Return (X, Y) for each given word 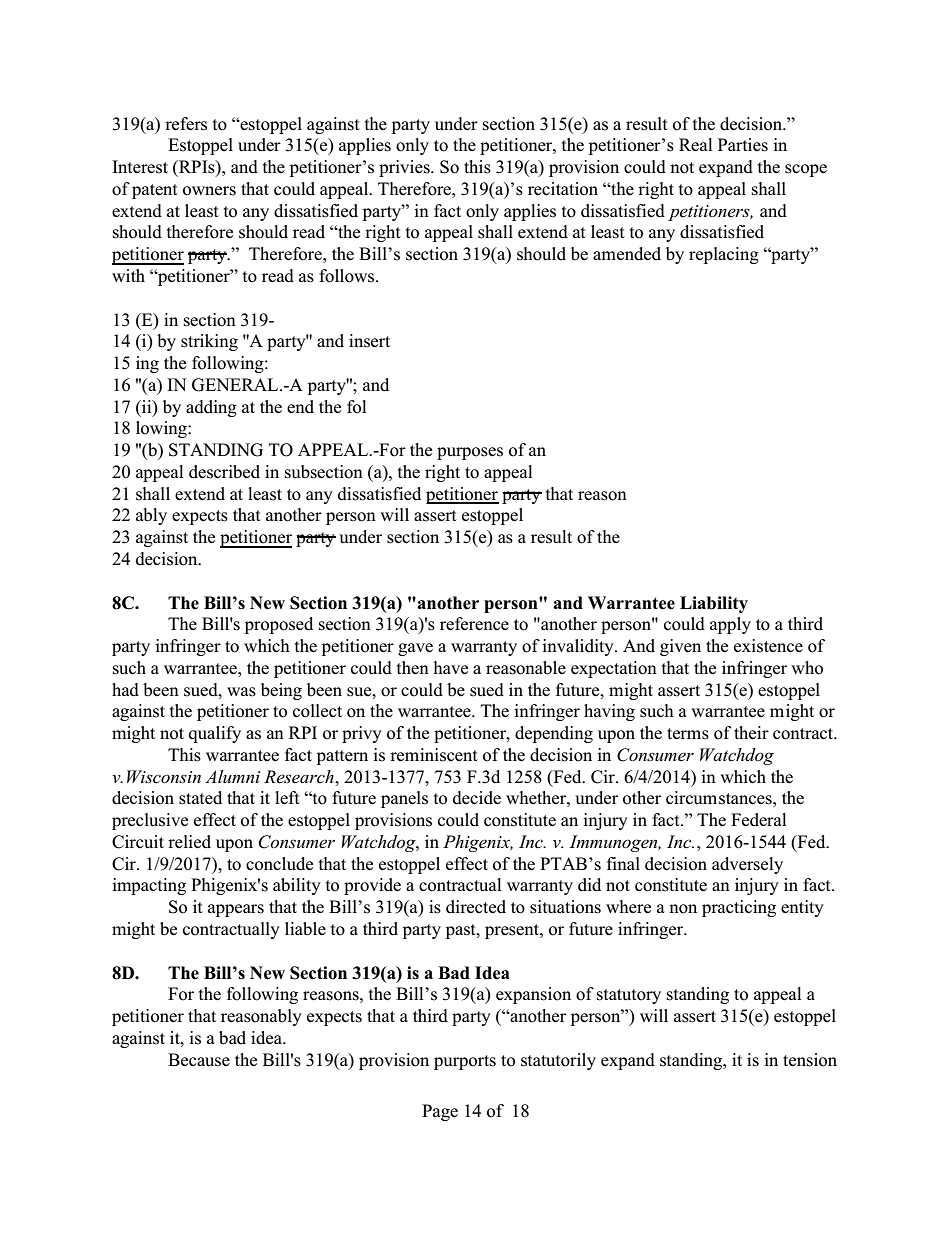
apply (730, 625)
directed (476, 907)
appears (236, 910)
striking (209, 342)
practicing (739, 908)
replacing (724, 255)
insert (369, 341)
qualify (215, 734)
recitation (563, 189)
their (751, 733)
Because (199, 1060)
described (224, 472)
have (451, 668)
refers (186, 124)
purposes (470, 453)
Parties (743, 145)
